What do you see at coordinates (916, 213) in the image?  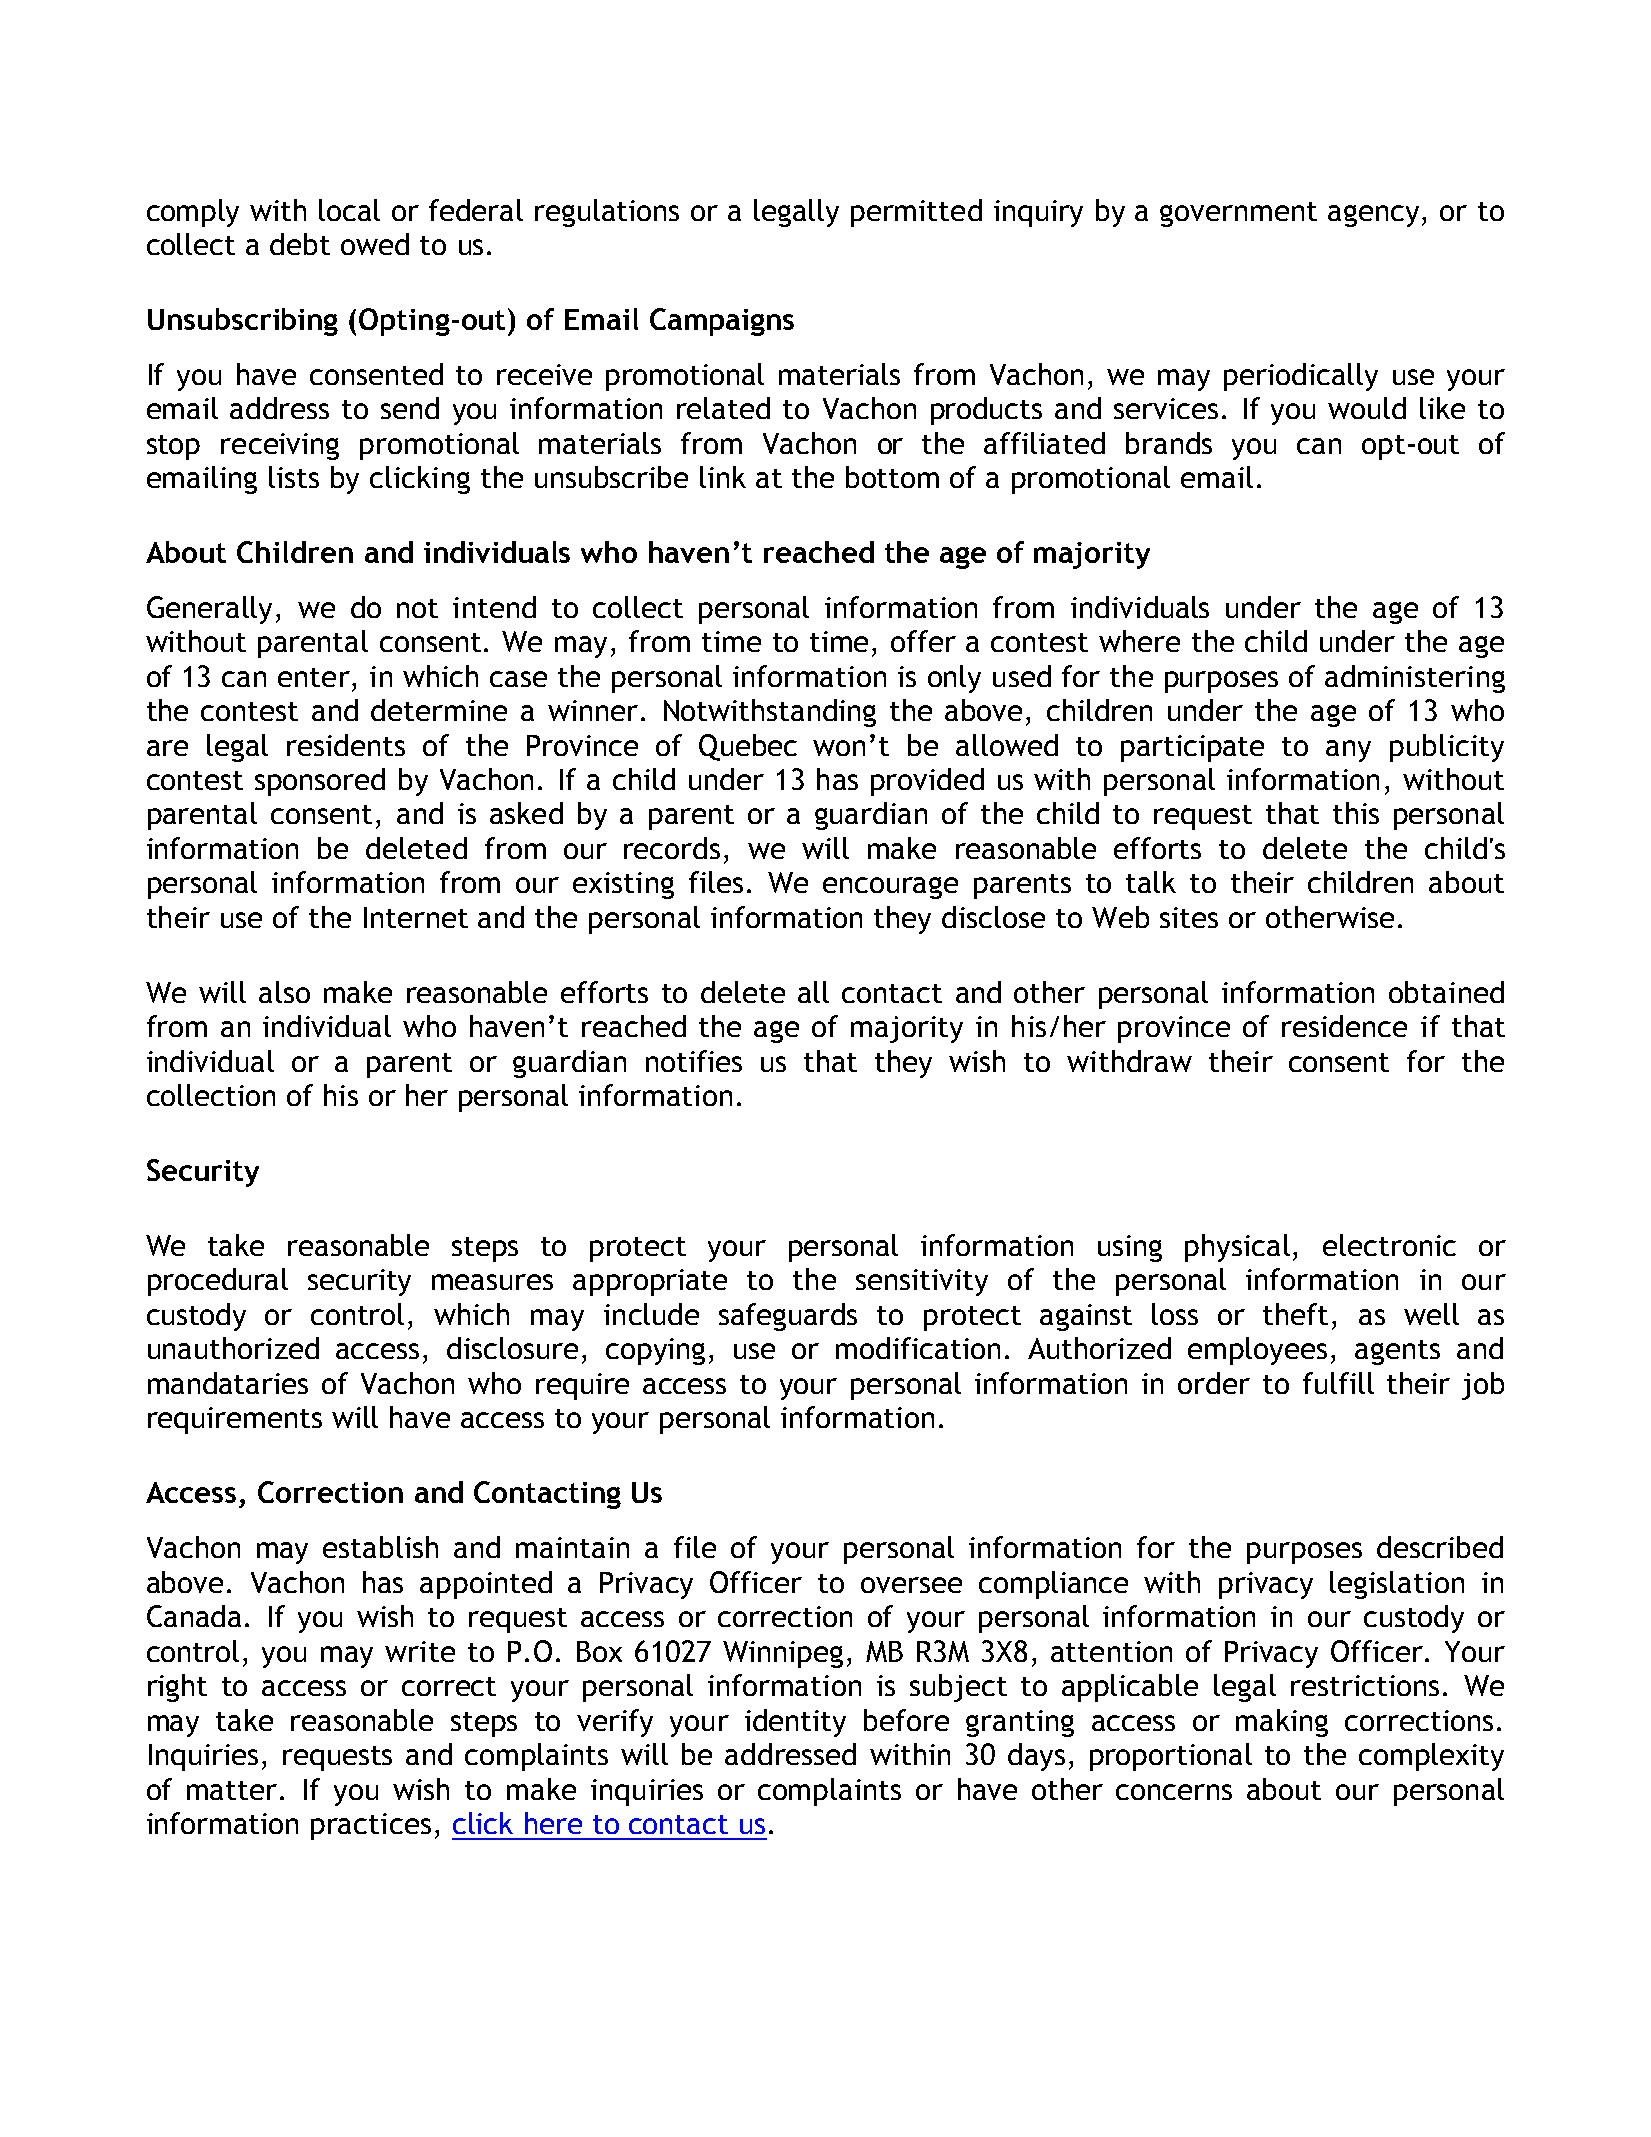 I see `permitted` at bounding box center [916, 213].
